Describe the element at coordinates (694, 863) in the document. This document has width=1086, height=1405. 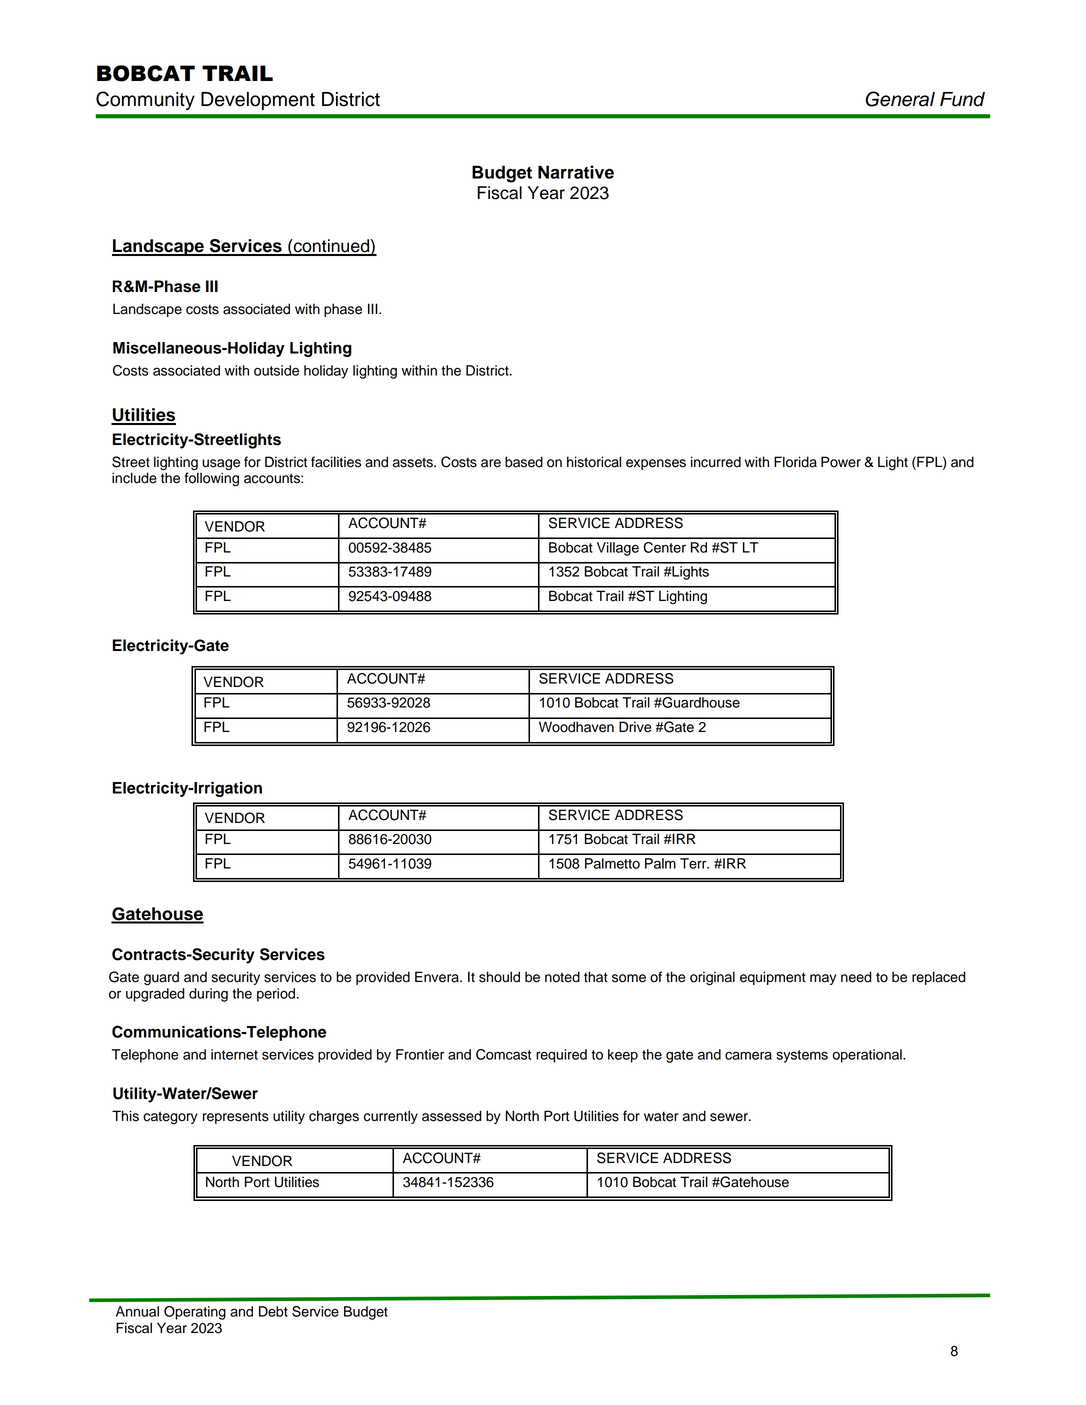
I see `Terr` at that location.
